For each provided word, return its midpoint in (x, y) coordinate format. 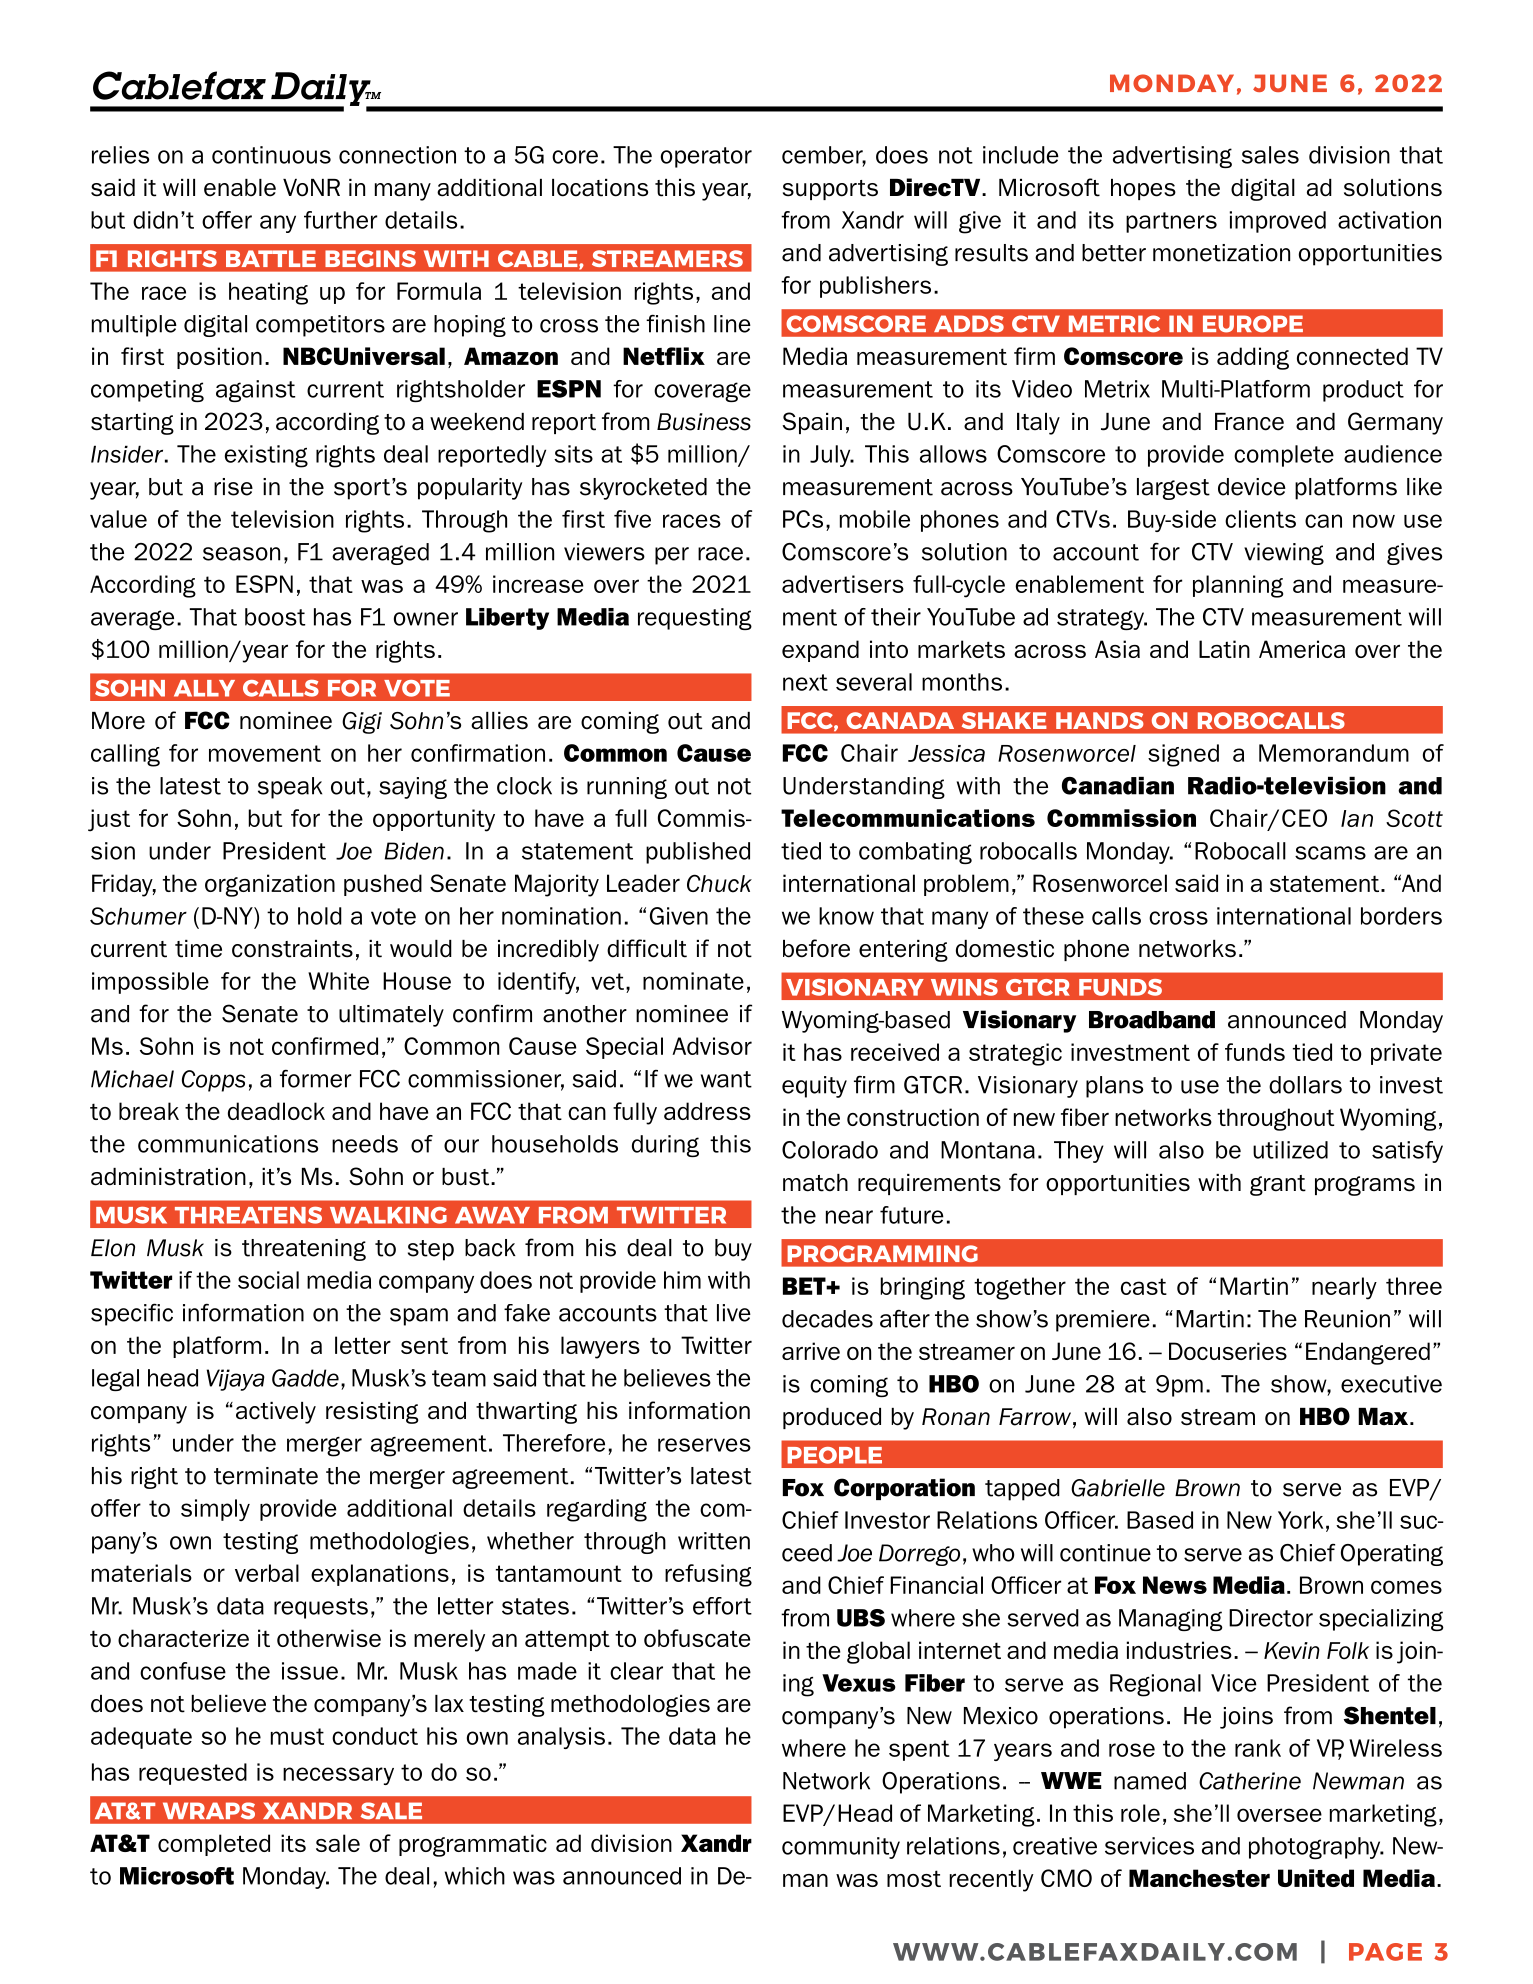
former (315, 1079)
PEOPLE (834, 1455)
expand (820, 651)
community (841, 1848)
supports (830, 190)
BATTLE (271, 258)
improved (1277, 222)
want (726, 1079)
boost (275, 617)
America (1302, 649)
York (1300, 1520)
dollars (1305, 1085)
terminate (266, 1476)
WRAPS (209, 1811)
